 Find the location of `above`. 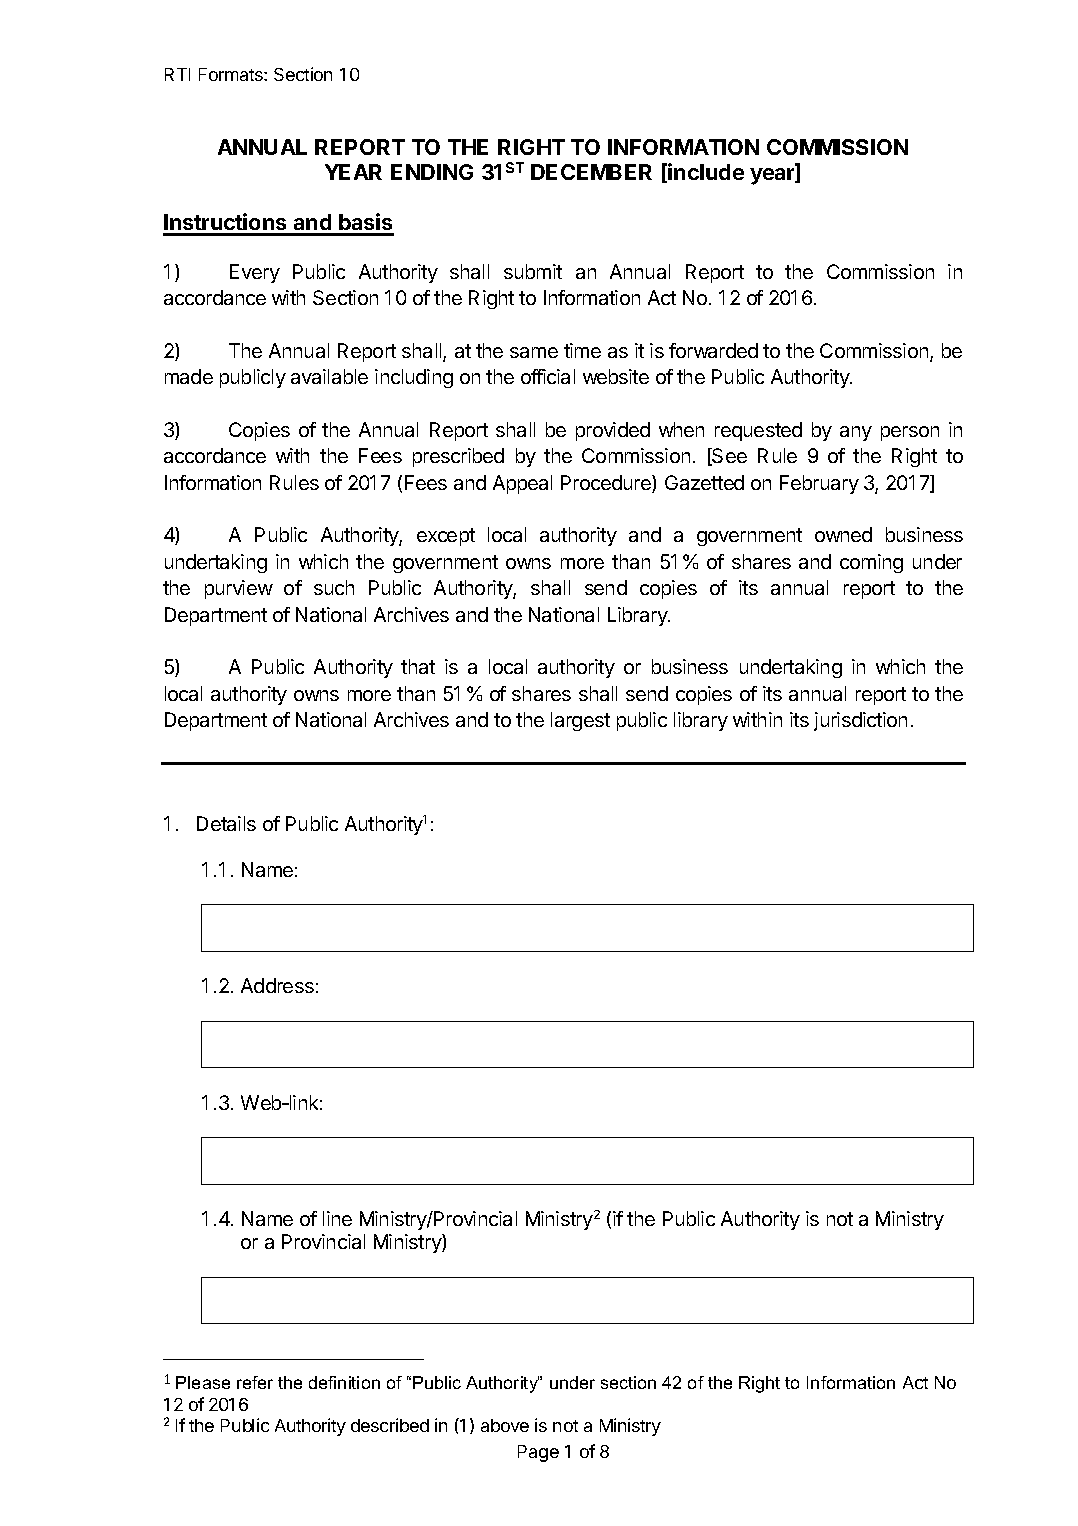

above is located at coordinates (505, 1425).
